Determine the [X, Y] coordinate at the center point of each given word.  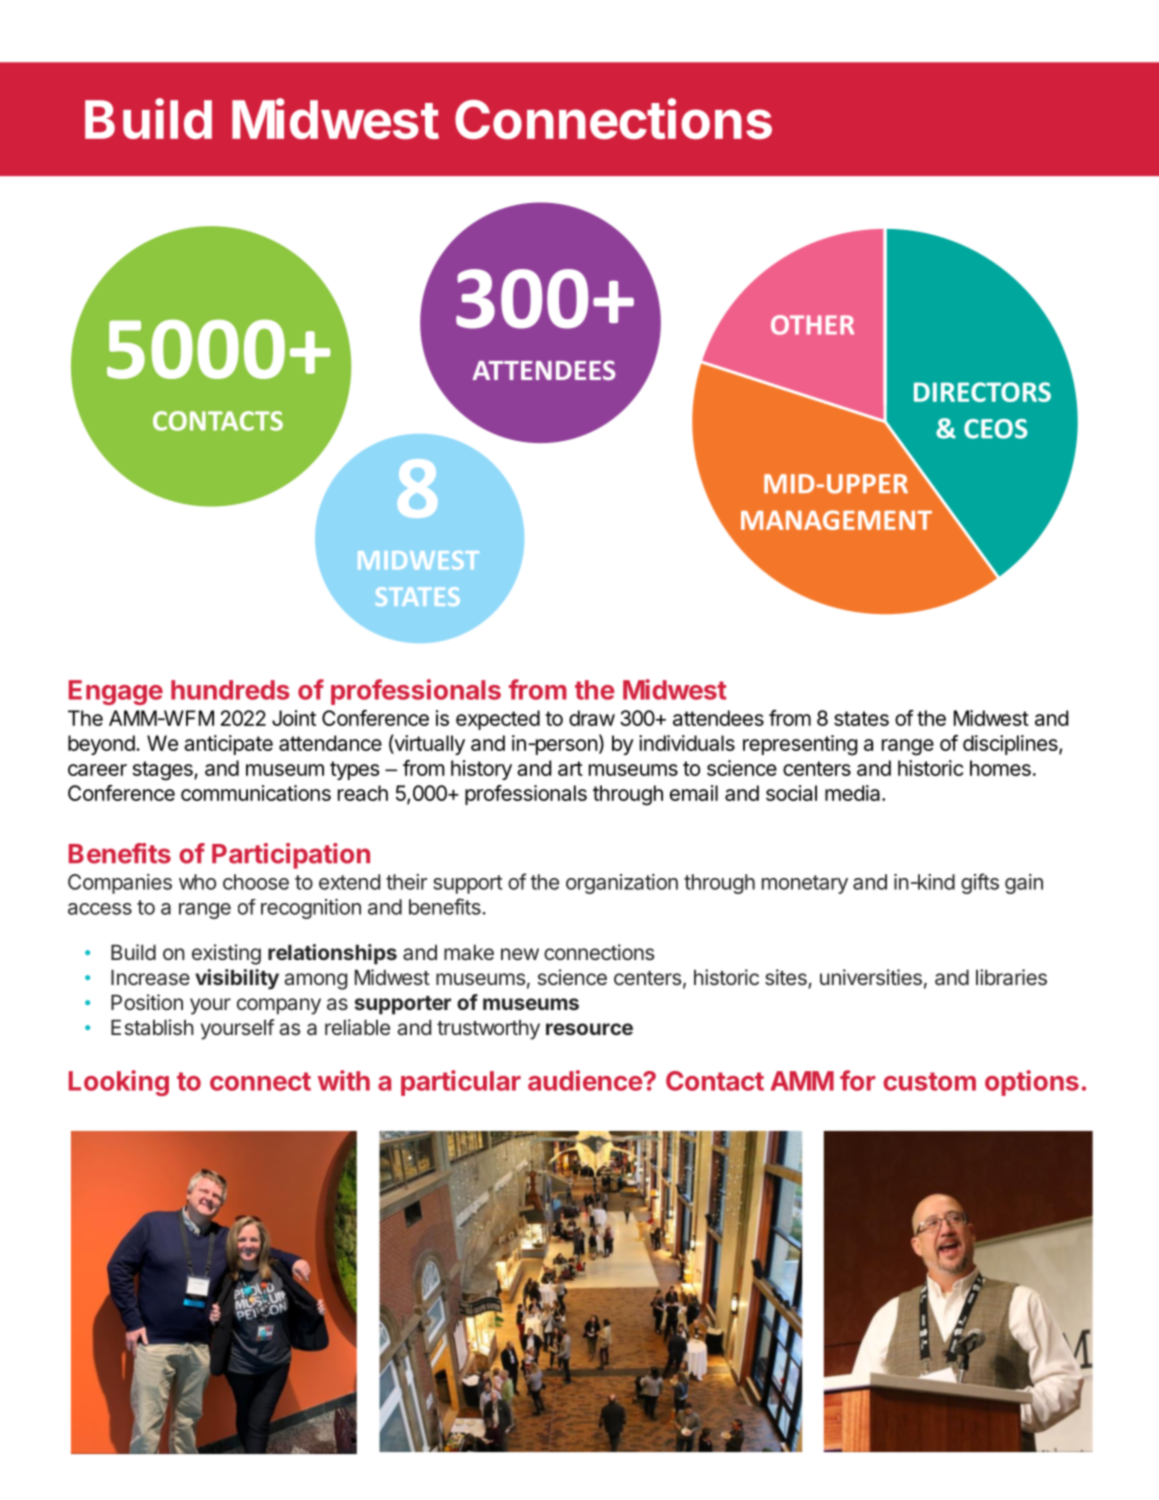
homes [1000, 768]
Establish [152, 1027]
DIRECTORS [982, 392]
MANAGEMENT [836, 520]
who [197, 882]
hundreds [230, 690]
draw [592, 718]
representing [800, 745]
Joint [294, 718]
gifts [980, 883]
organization [622, 884]
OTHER [812, 325]
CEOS [996, 429]
